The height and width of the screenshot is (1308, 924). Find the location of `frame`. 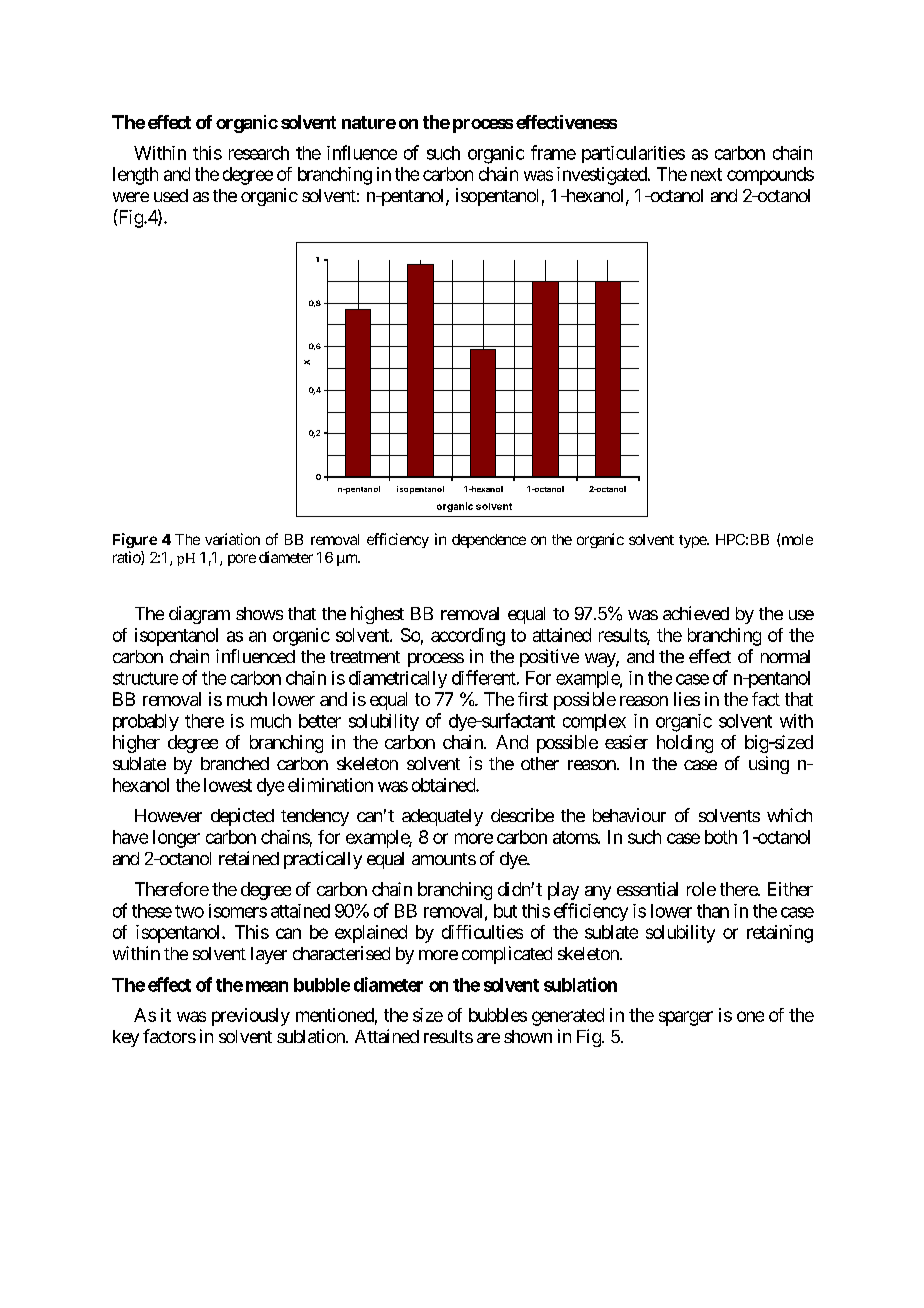

frame is located at coordinates (553, 152).
